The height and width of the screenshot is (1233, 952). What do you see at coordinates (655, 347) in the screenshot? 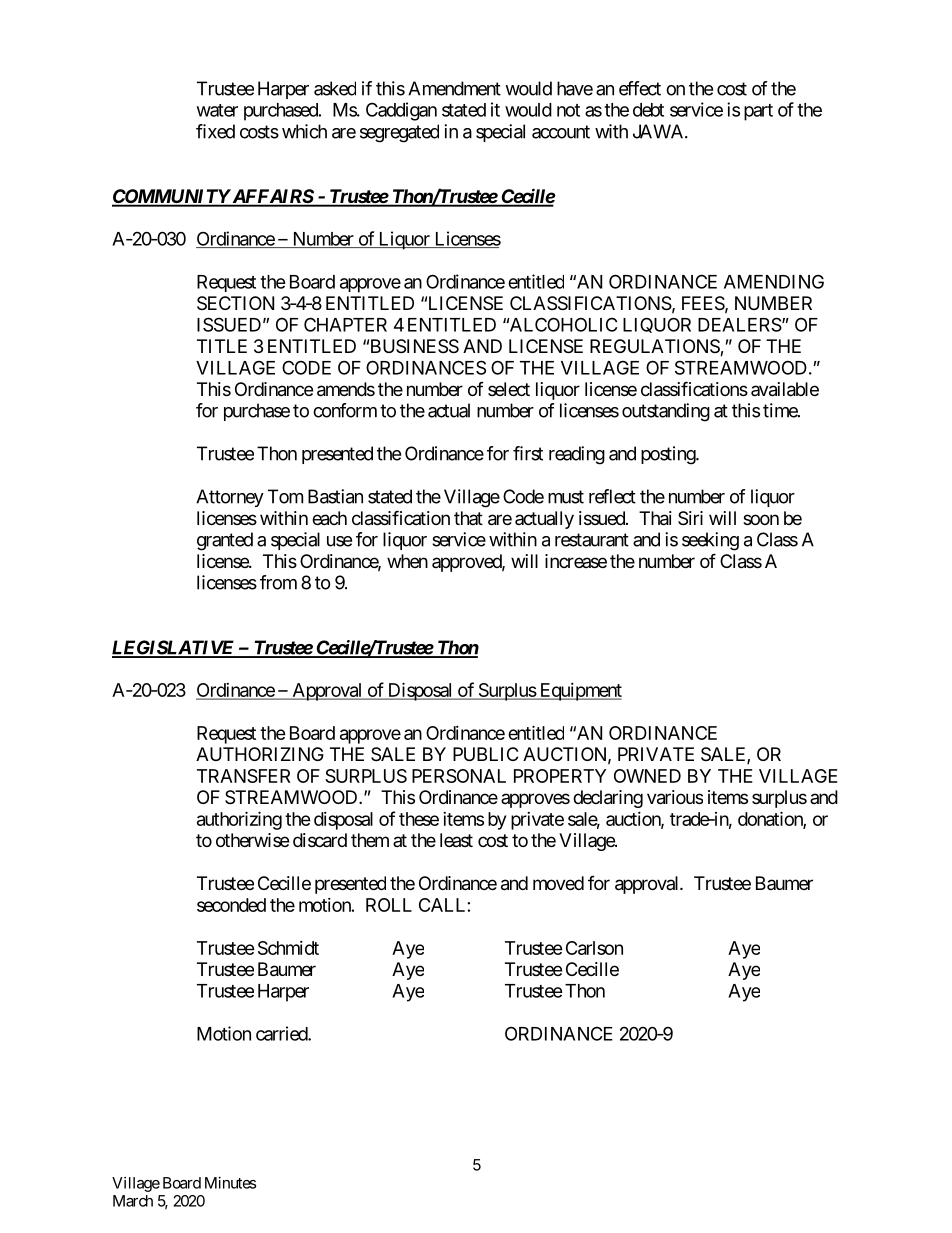
I see `REGULATIONS` at bounding box center [655, 347].
